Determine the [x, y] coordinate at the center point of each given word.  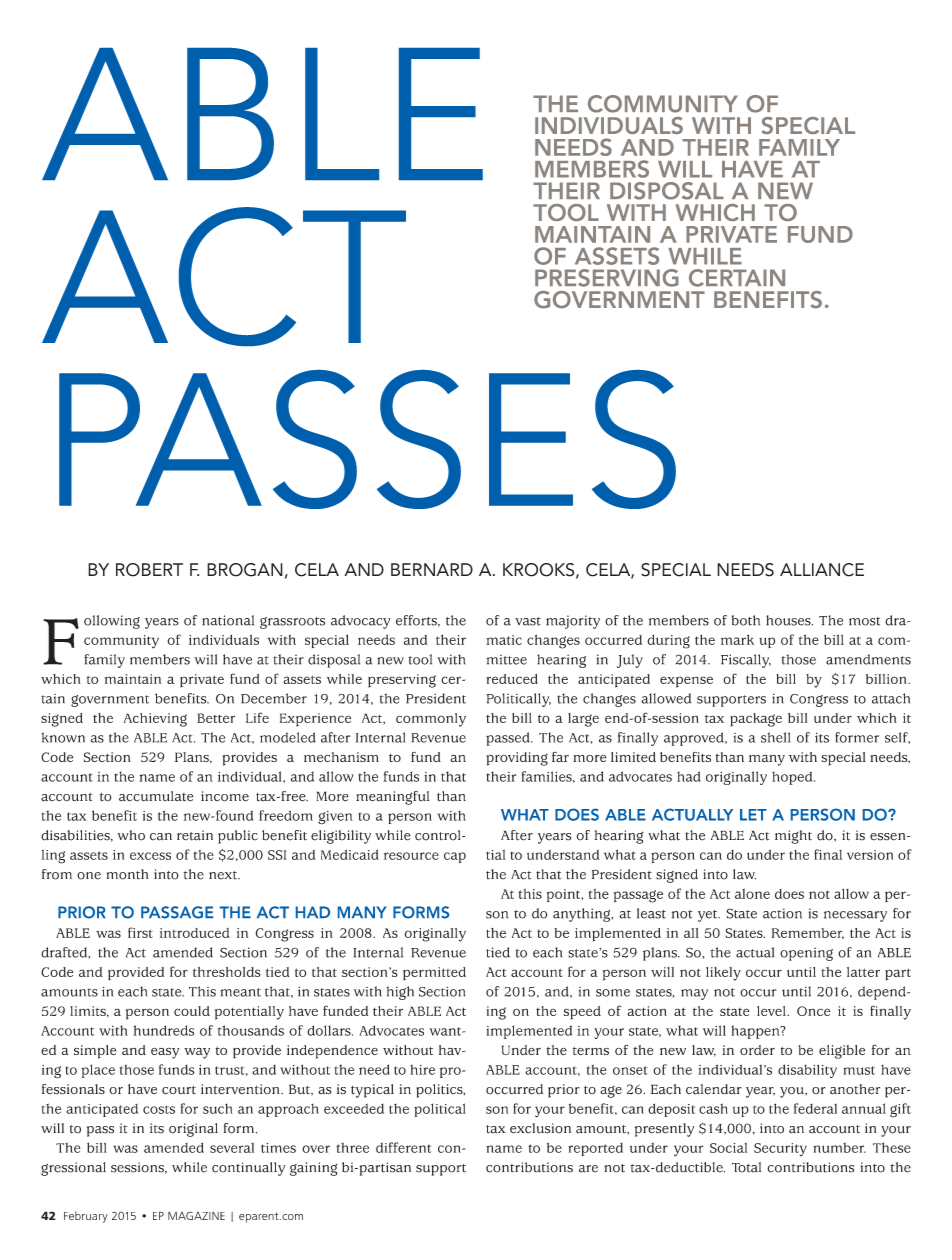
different [403, 1147]
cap [455, 857]
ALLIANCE [822, 570]
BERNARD [432, 569]
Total [746, 1167]
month [127, 874]
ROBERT [149, 570]
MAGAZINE [196, 1215]
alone [752, 893]
